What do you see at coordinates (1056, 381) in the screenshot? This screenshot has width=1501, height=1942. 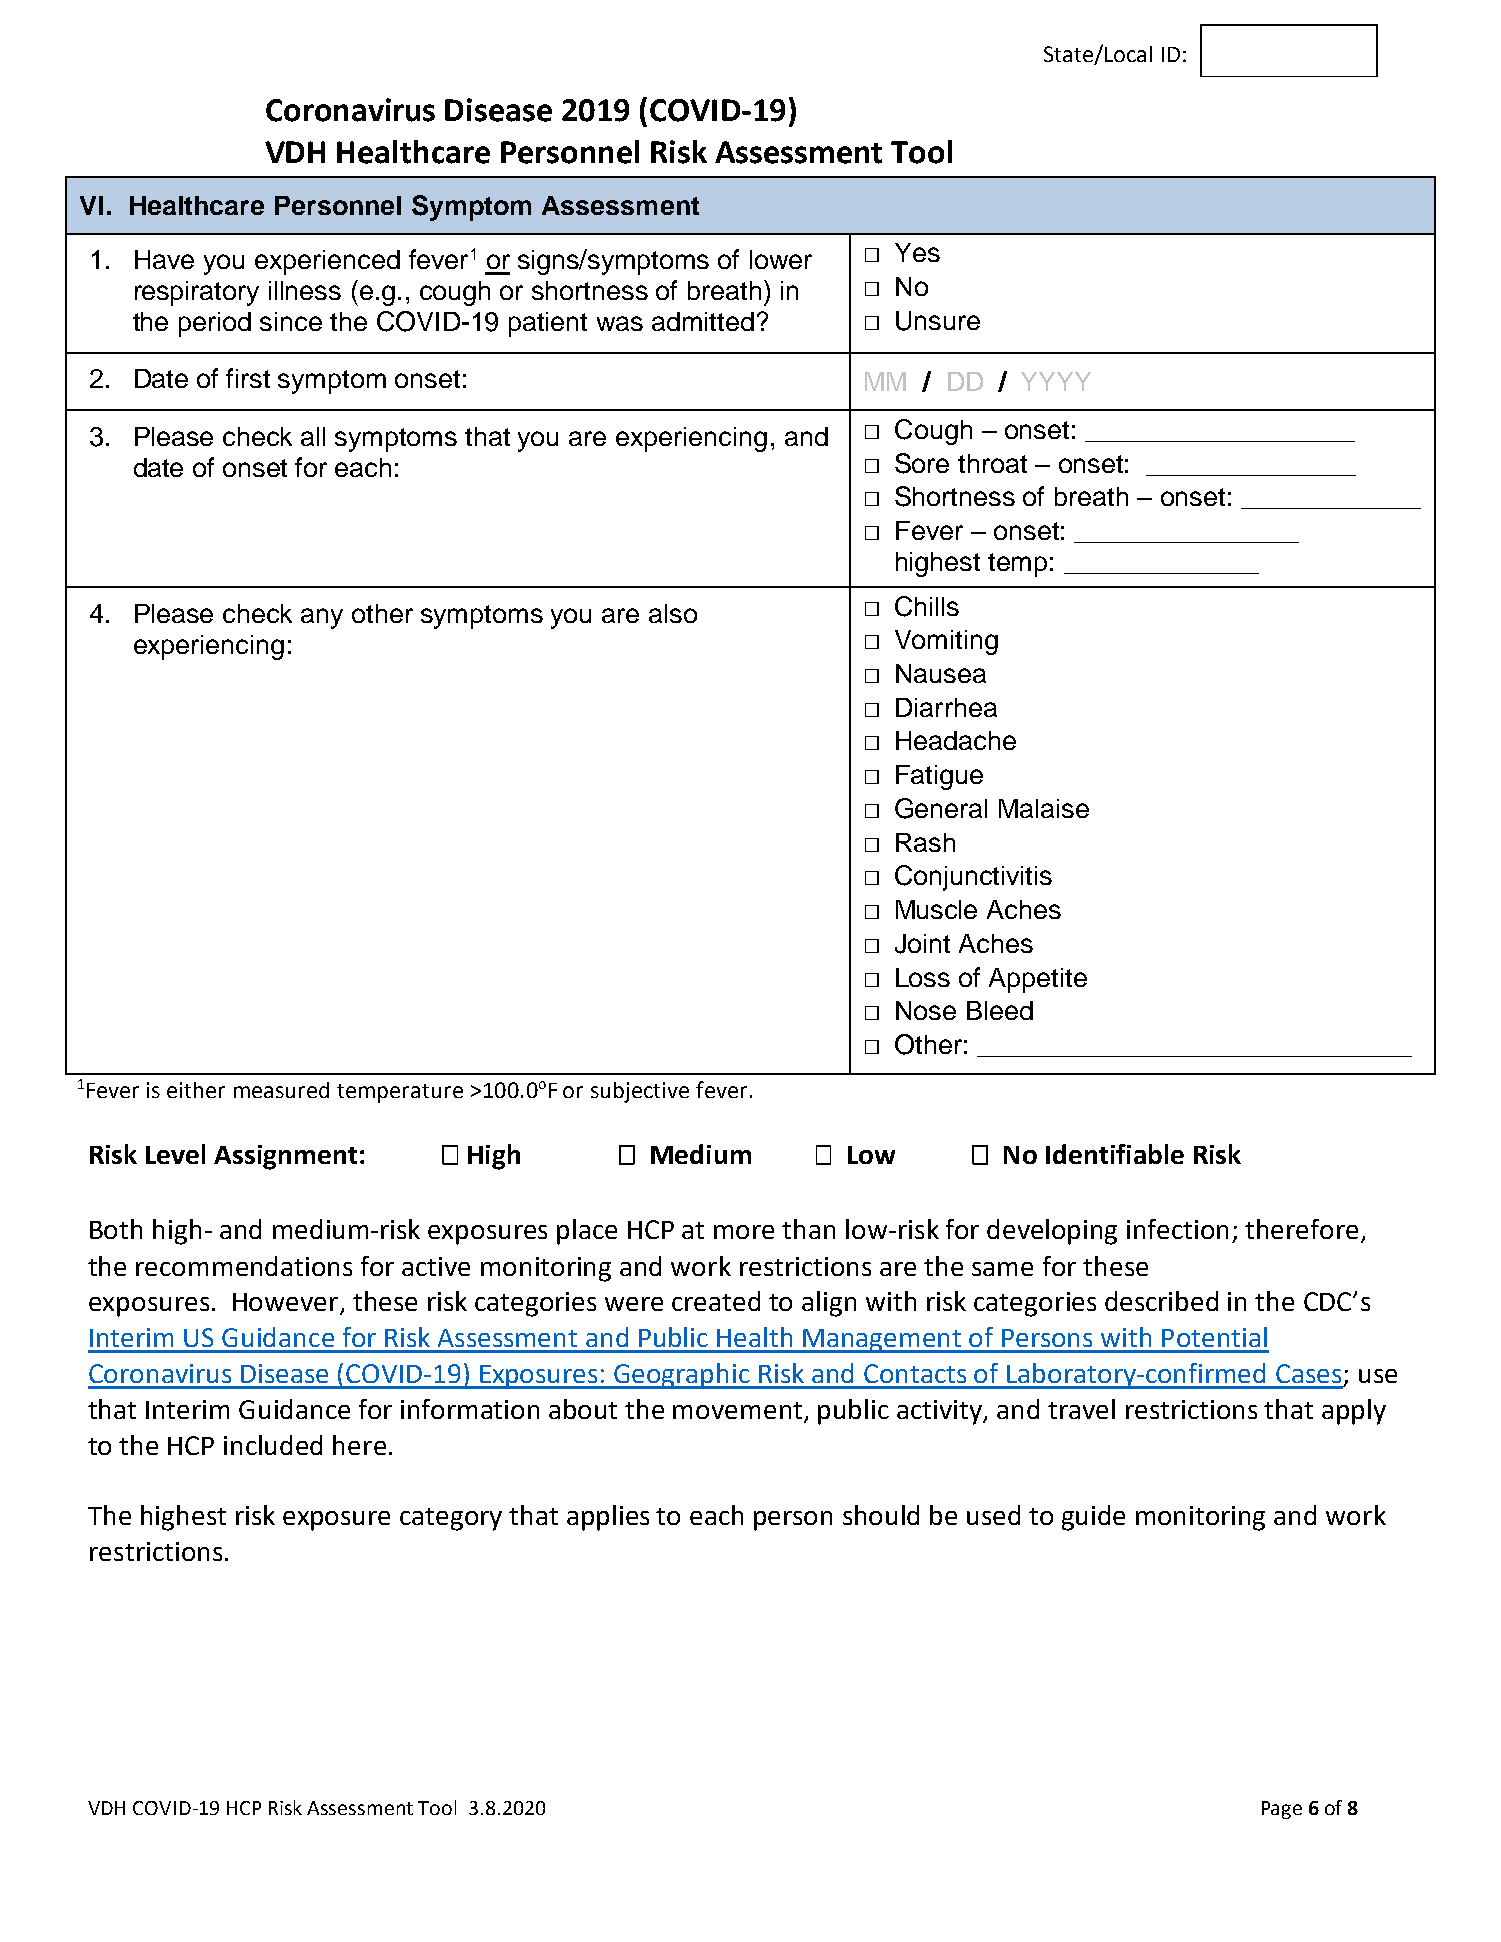 I see `YYYY` at bounding box center [1056, 381].
